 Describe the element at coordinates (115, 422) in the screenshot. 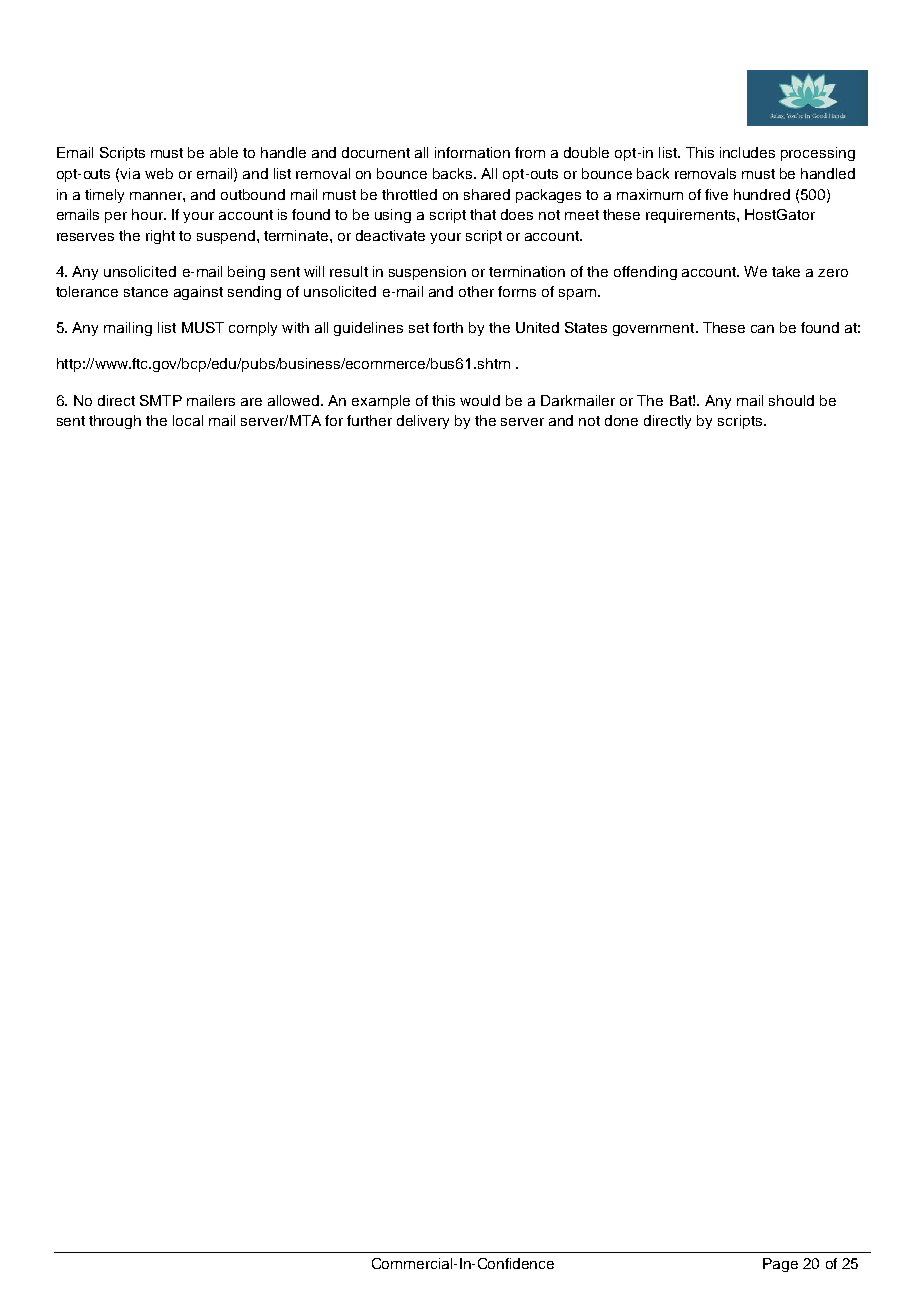

I see `through` at that location.
